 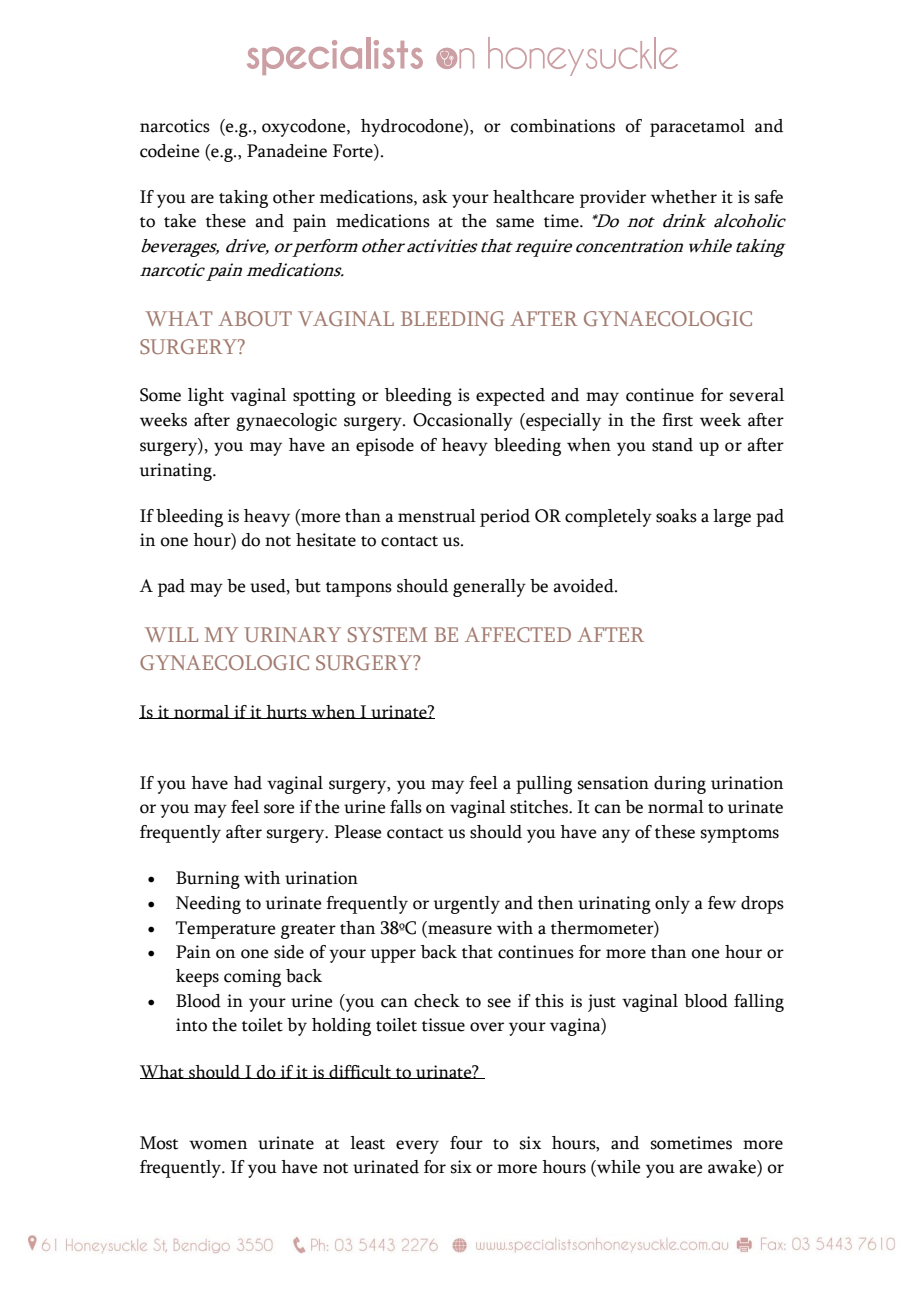 I want to click on women, so click(x=218, y=1145).
